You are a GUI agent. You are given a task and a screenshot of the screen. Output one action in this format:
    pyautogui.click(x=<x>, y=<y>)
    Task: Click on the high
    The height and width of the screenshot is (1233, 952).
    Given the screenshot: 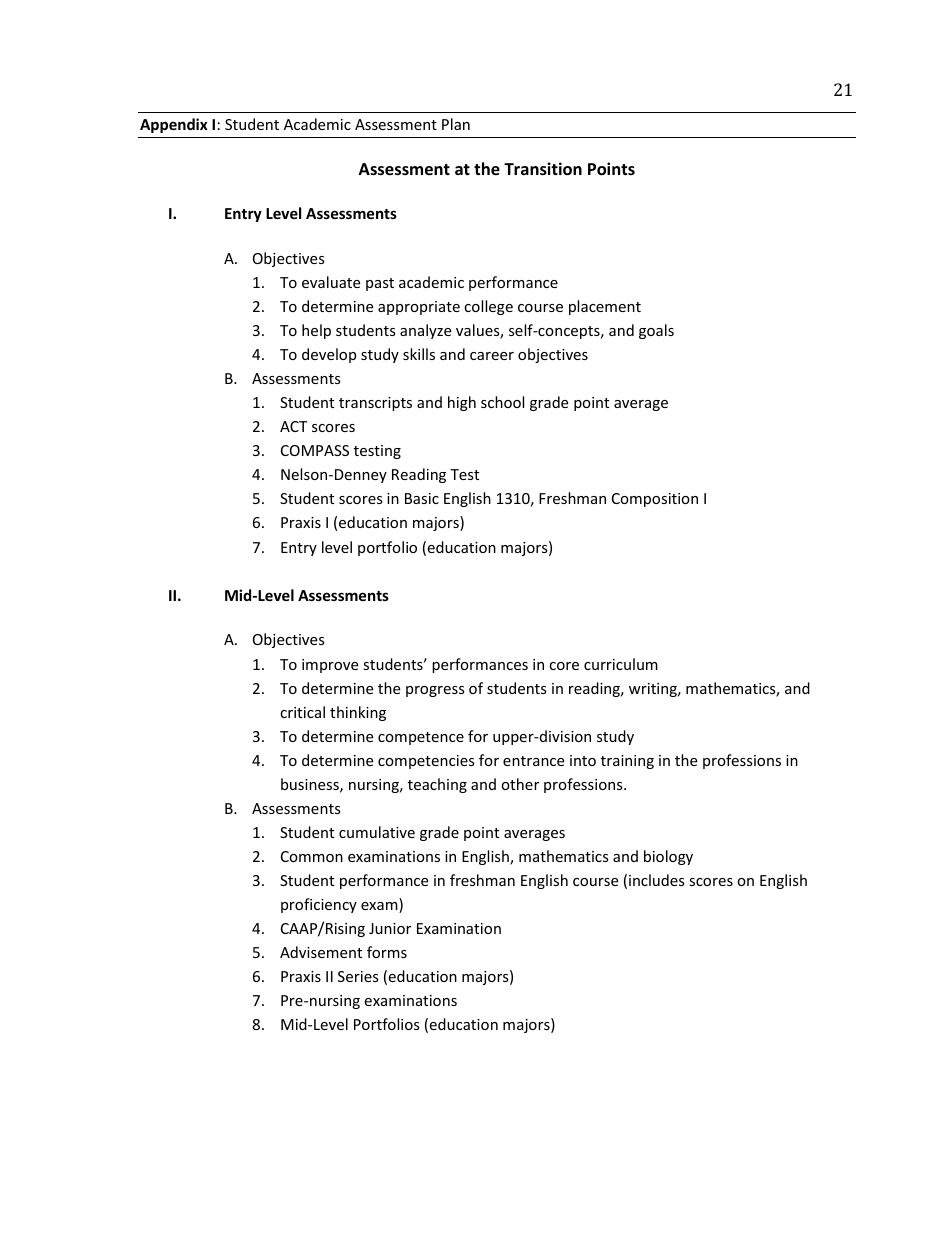 What is the action you would take?
    pyautogui.click(x=462, y=403)
